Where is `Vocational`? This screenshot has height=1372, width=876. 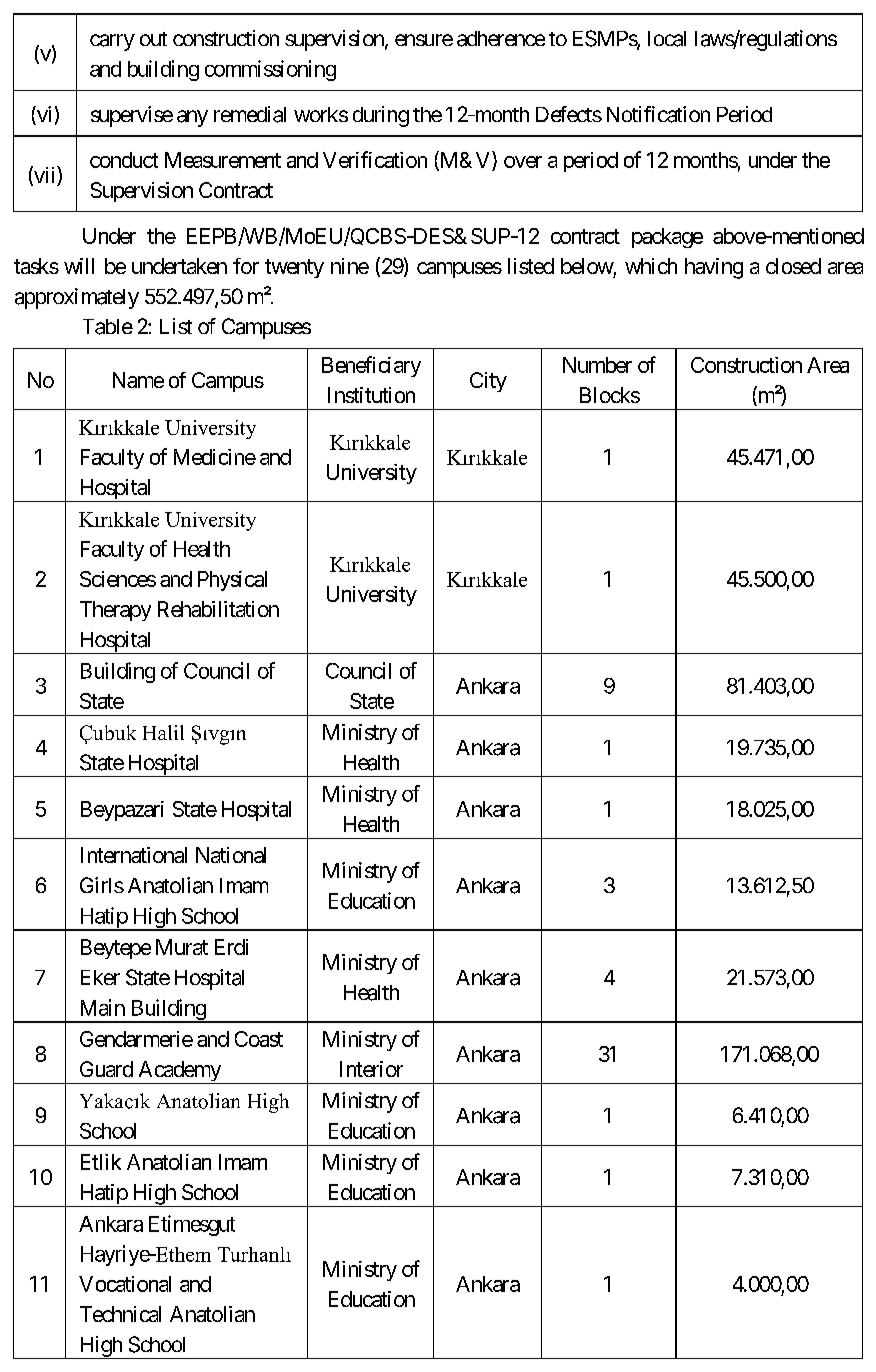
Vocational is located at coordinates (125, 1284).
